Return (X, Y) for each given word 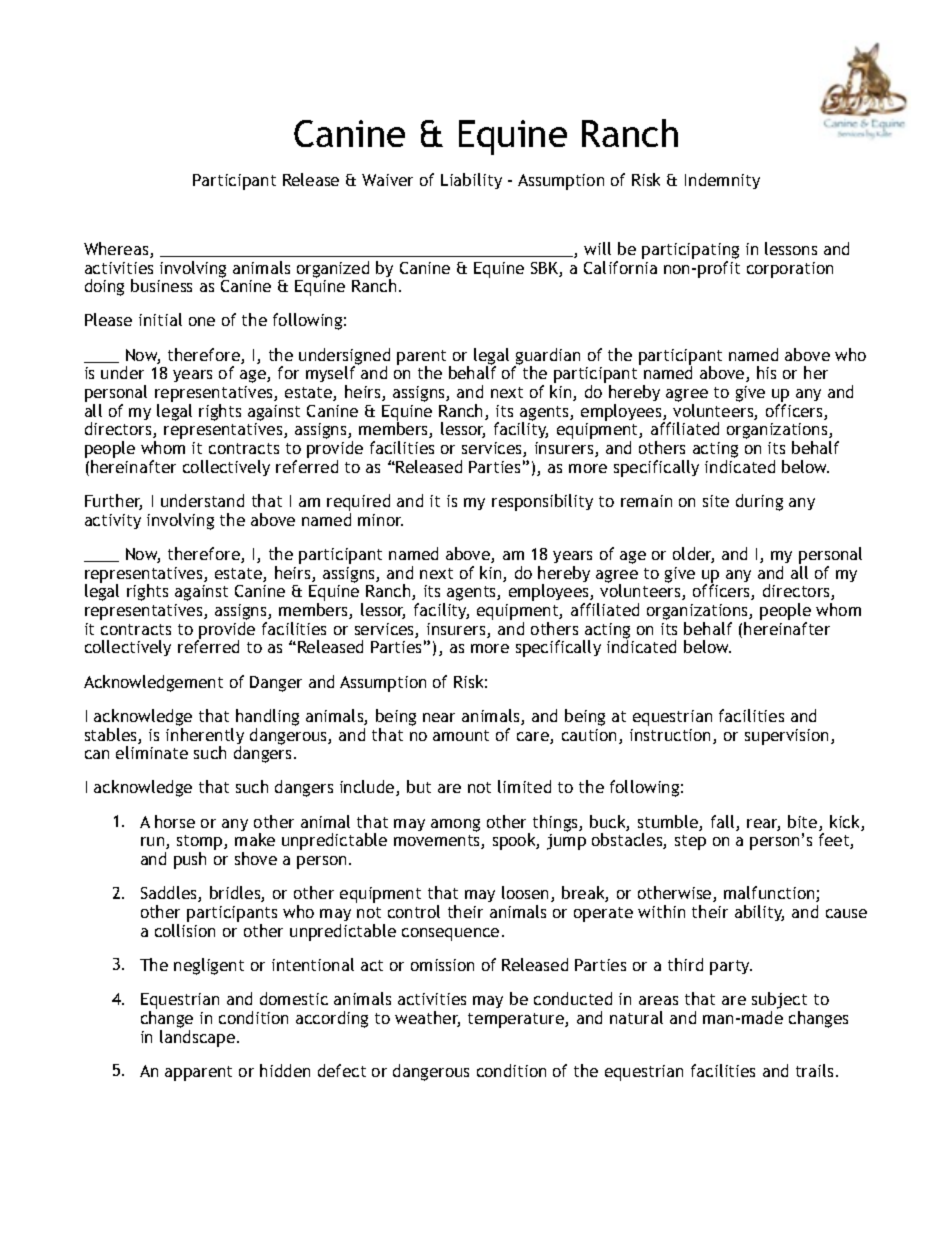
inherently (205, 737)
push (190, 860)
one (202, 321)
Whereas (117, 250)
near (439, 717)
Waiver (387, 180)
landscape (197, 1038)
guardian (547, 357)
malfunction (770, 894)
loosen (525, 892)
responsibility (542, 502)
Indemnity (722, 181)
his (766, 372)
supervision (786, 737)
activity (113, 521)
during (759, 502)
